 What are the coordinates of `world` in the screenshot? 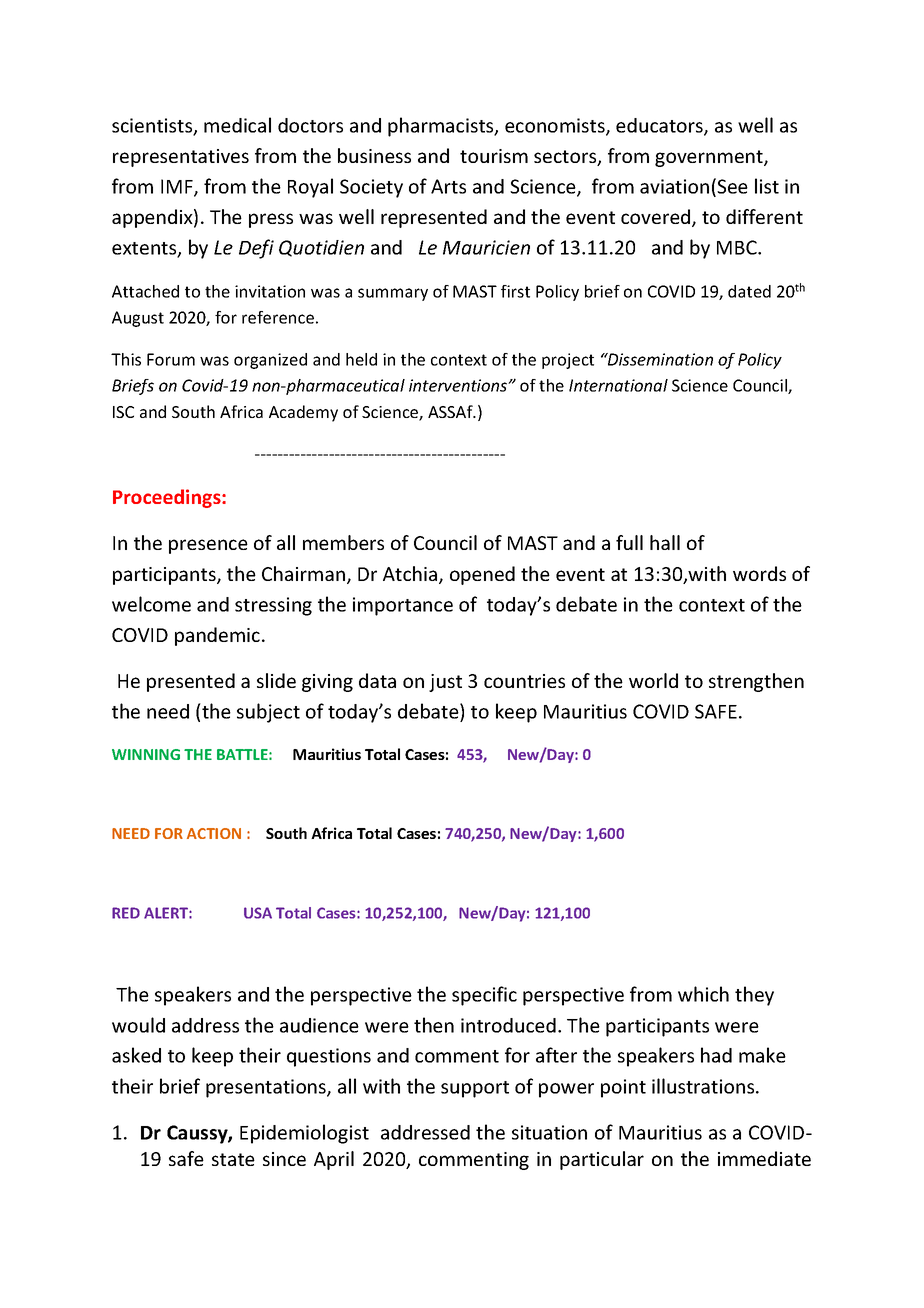 It's located at (653, 680).
